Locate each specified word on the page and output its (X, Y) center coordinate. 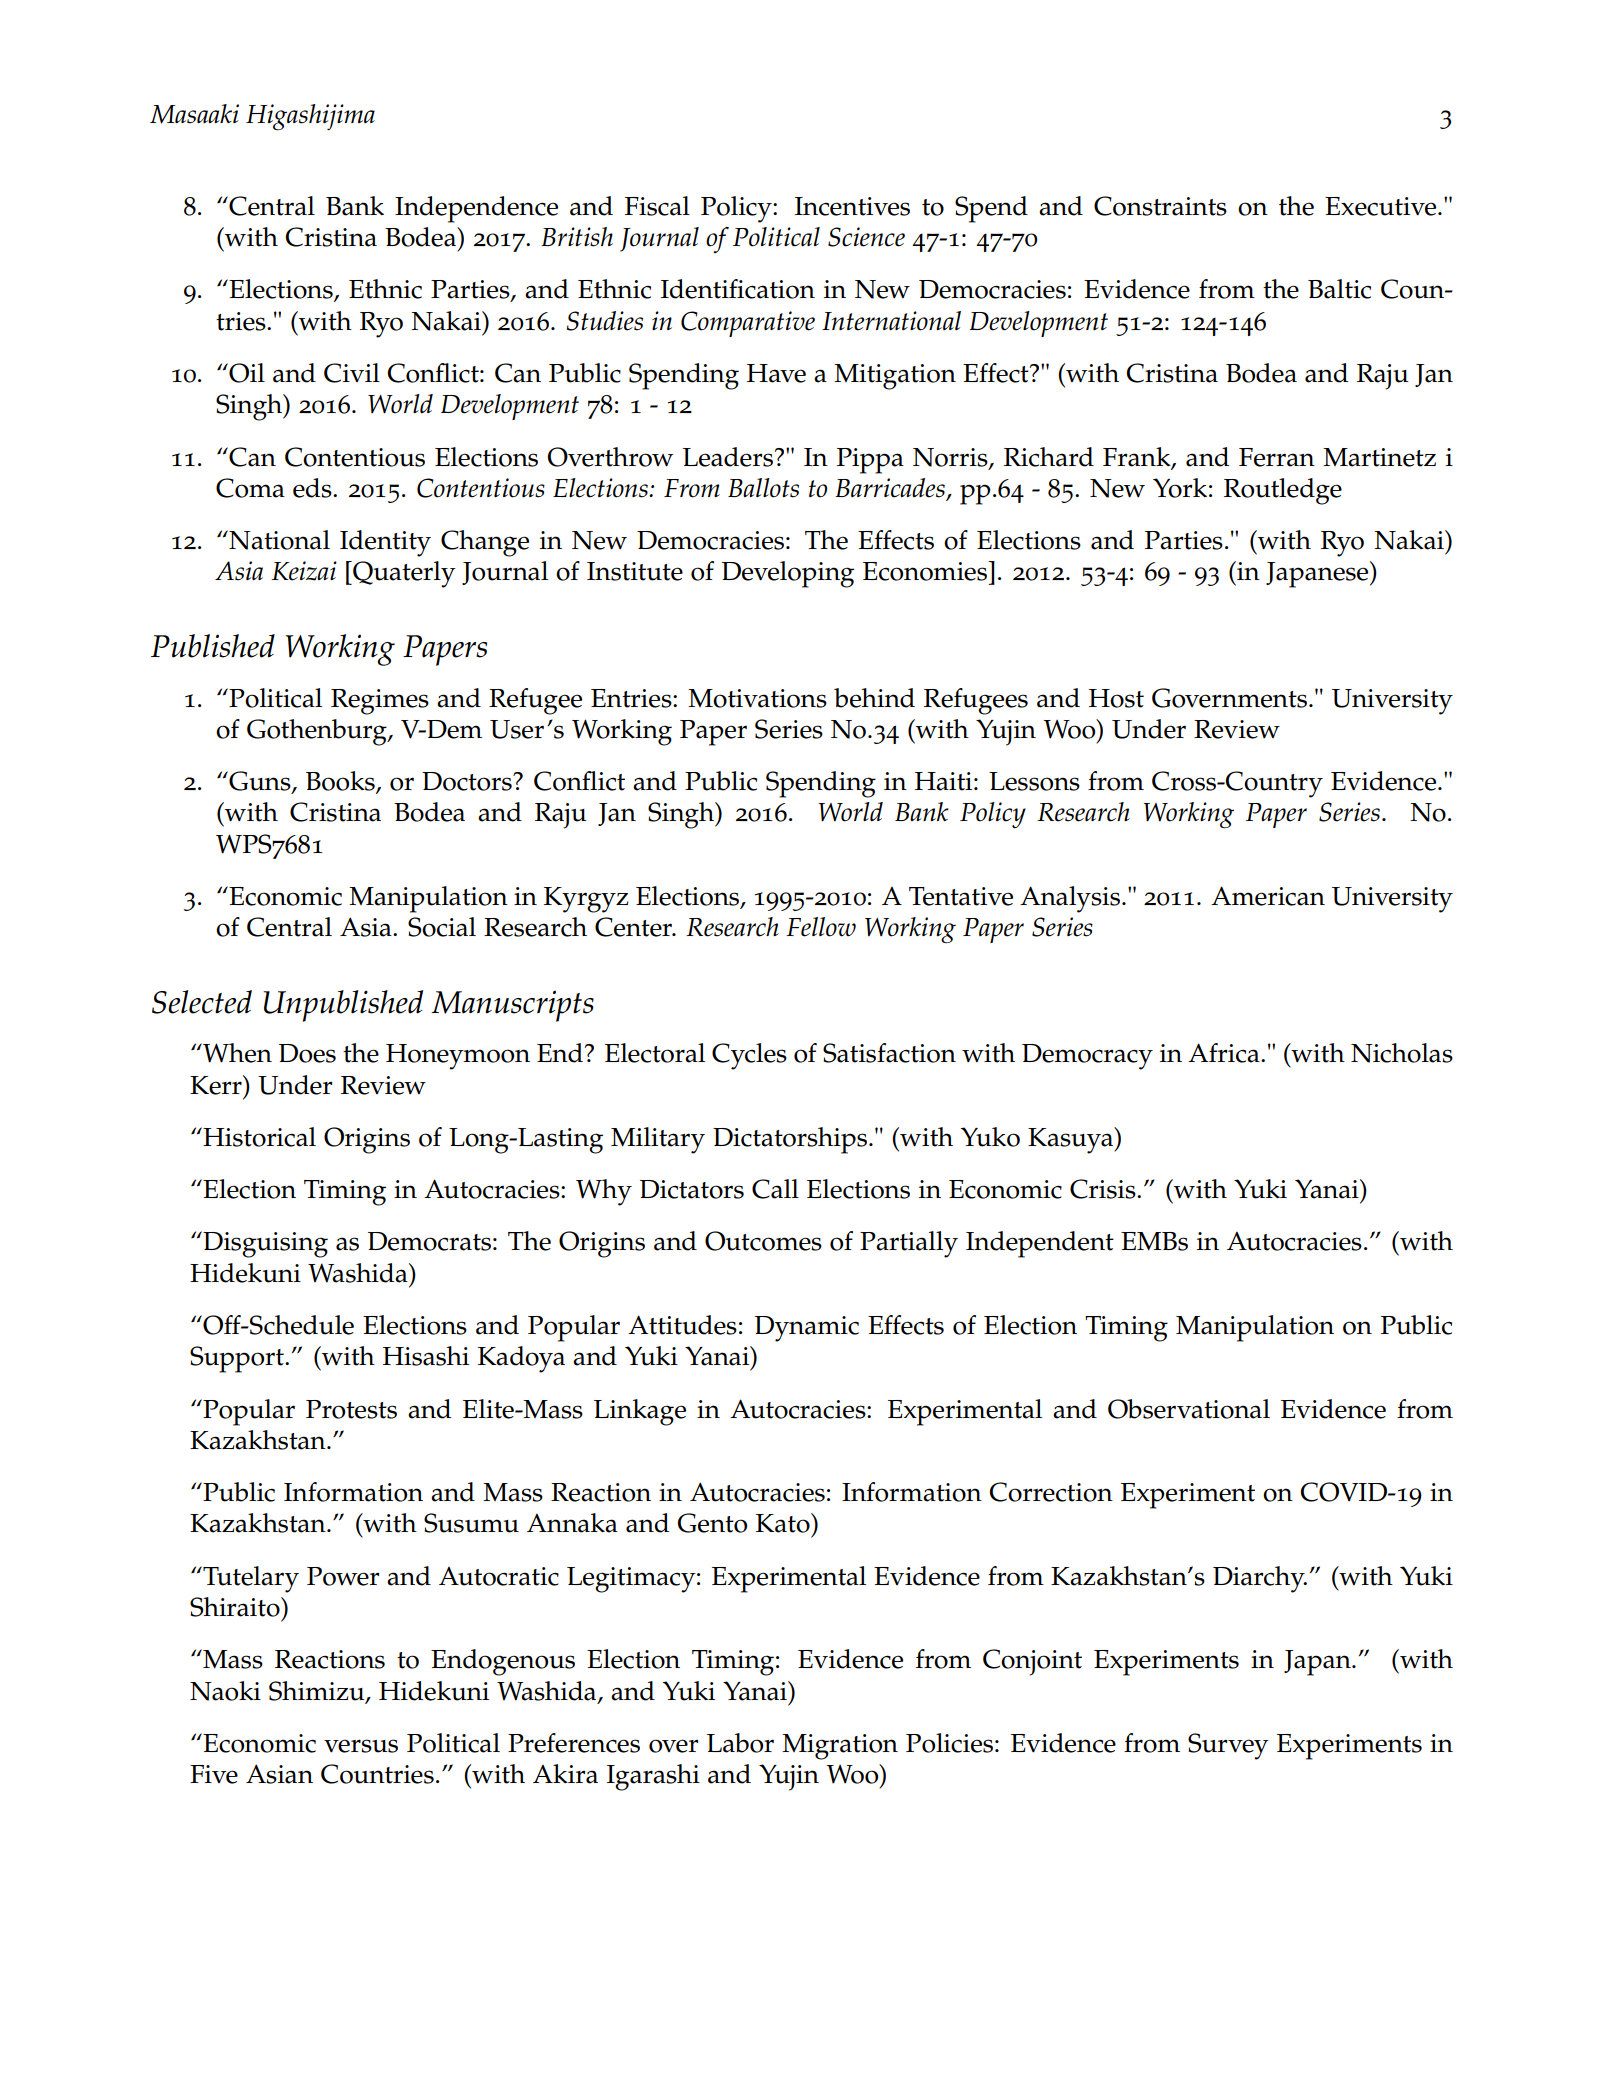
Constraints (1160, 206)
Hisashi (426, 1356)
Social (442, 927)
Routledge (1283, 491)
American (1268, 896)
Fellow (821, 927)
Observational (1189, 1409)
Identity (385, 543)
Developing (788, 574)
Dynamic (807, 1329)
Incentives (852, 206)
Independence (476, 209)
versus (361, 1746)
